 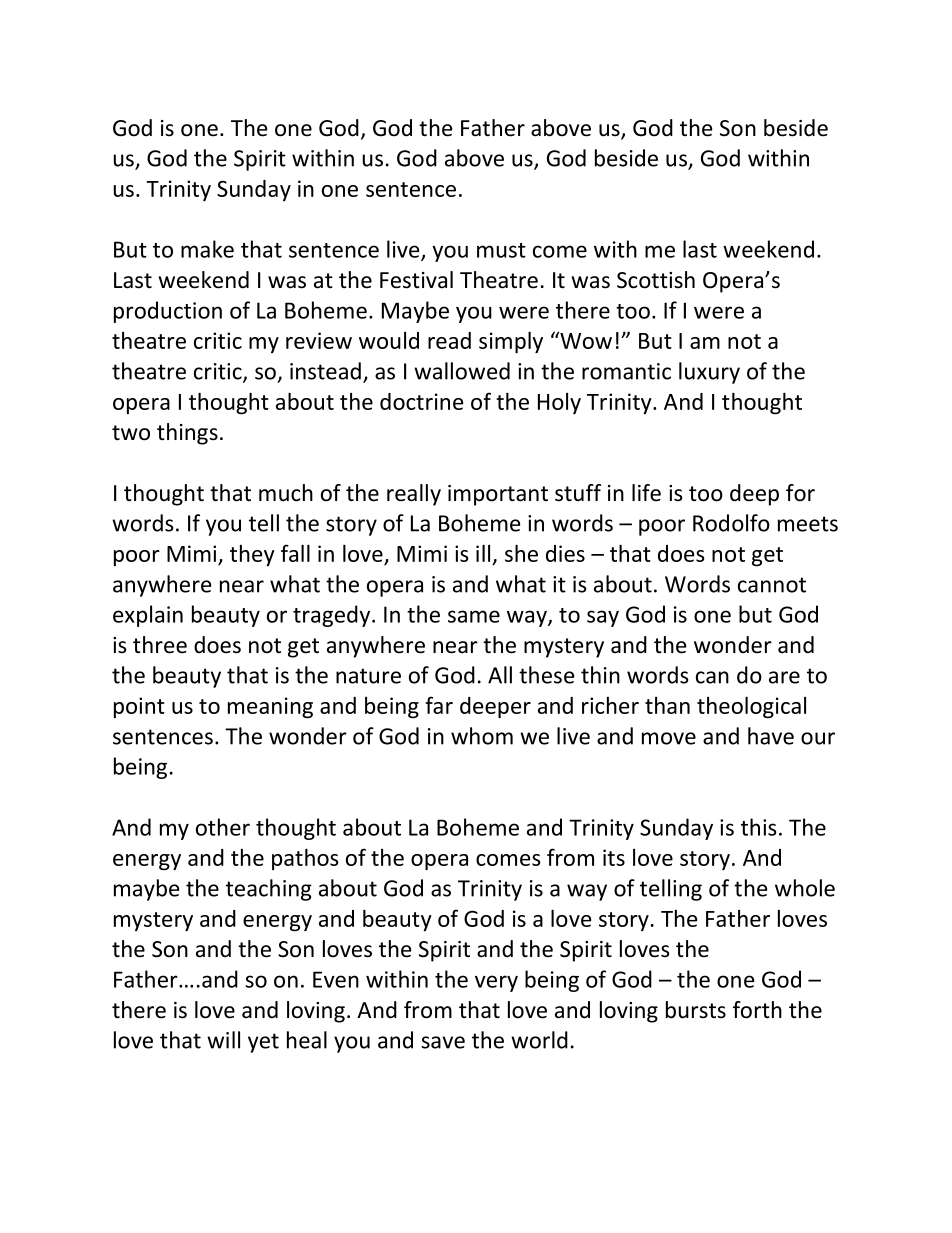 What do you see at coordinates (501, 250) in the document?
I see `must` at bounding box center [501, 250].
